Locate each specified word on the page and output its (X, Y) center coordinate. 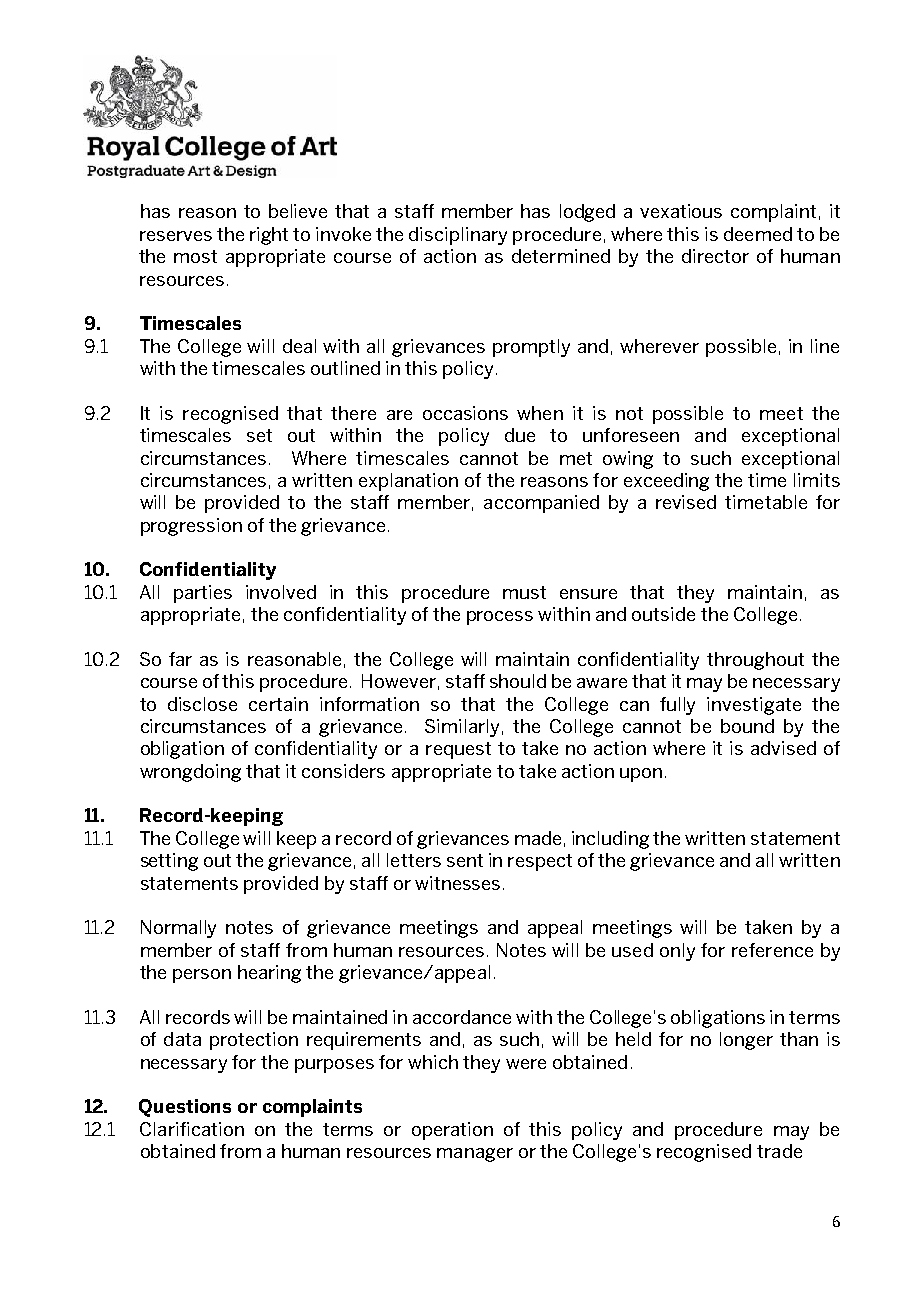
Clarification (192, 1129)
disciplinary (458, 236)
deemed (758, 234)
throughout (755, 661)
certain (278, 704)
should (518, 681)
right (269, 236)
